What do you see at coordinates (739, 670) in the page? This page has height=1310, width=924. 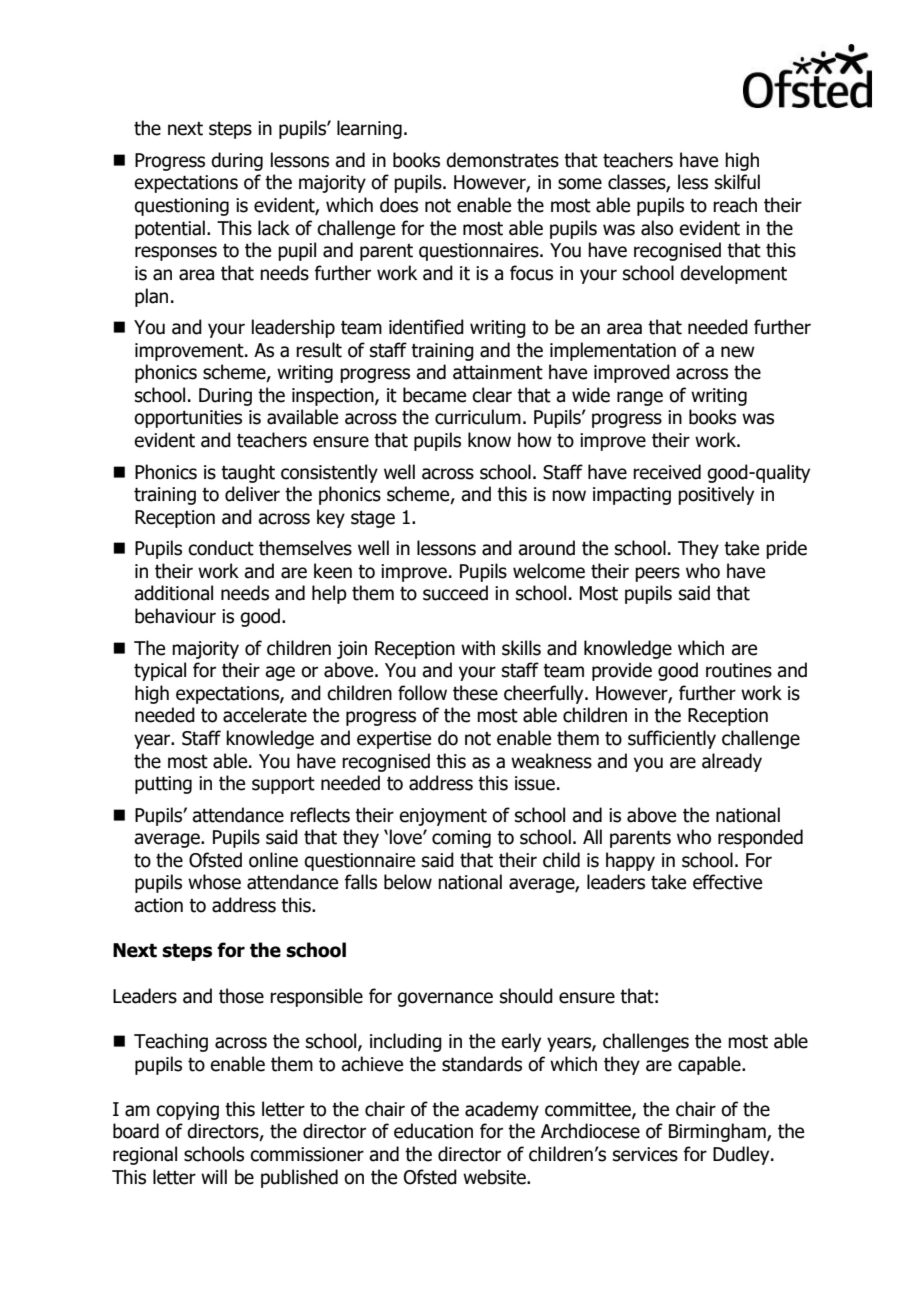 I see `routines` at bounding box center [739, 670].
